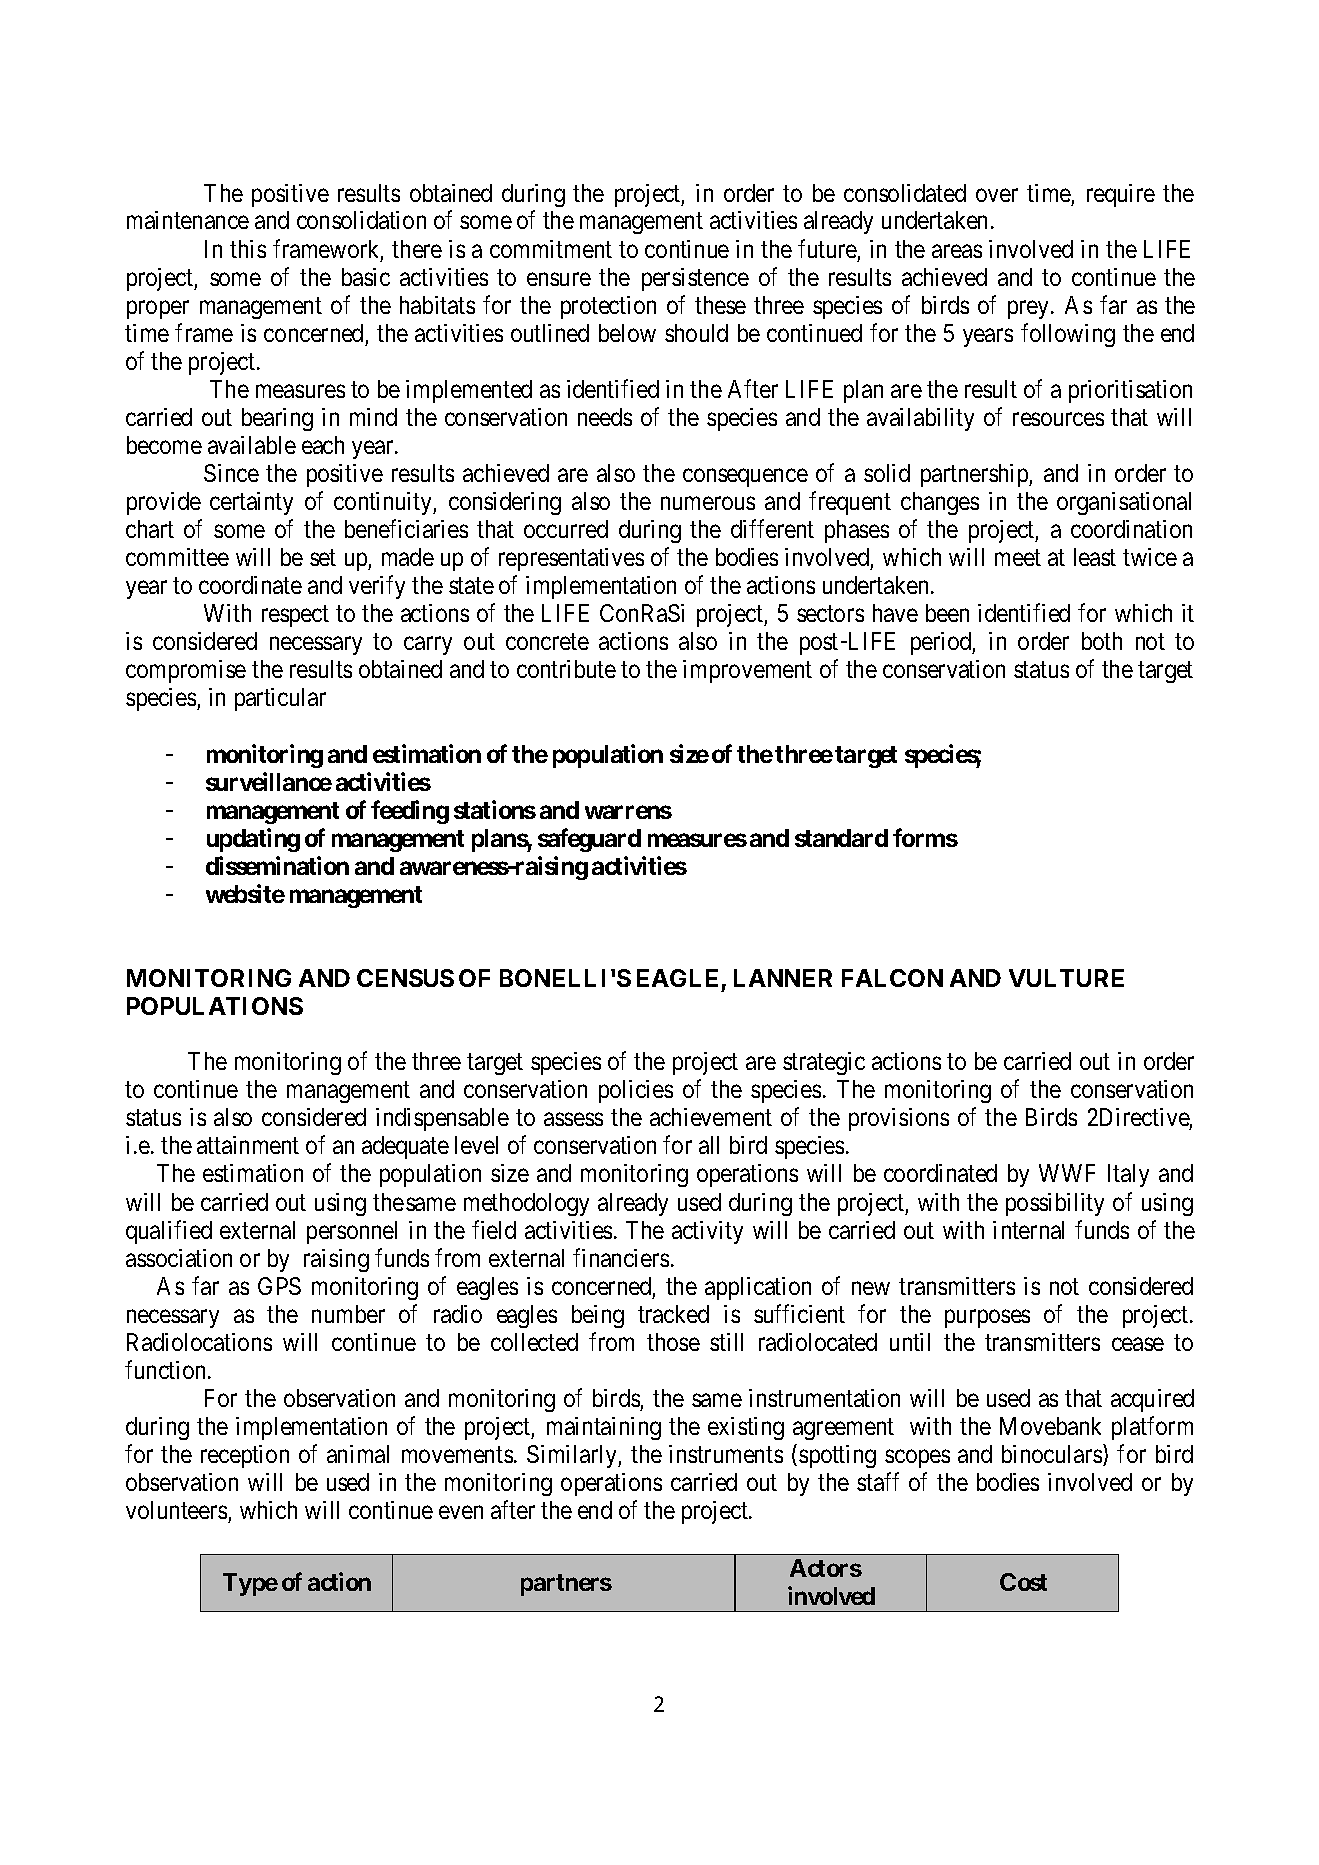 The height and width of the screenshot is (1865, 1319). I want to click on meet, so click(1018, 558).
